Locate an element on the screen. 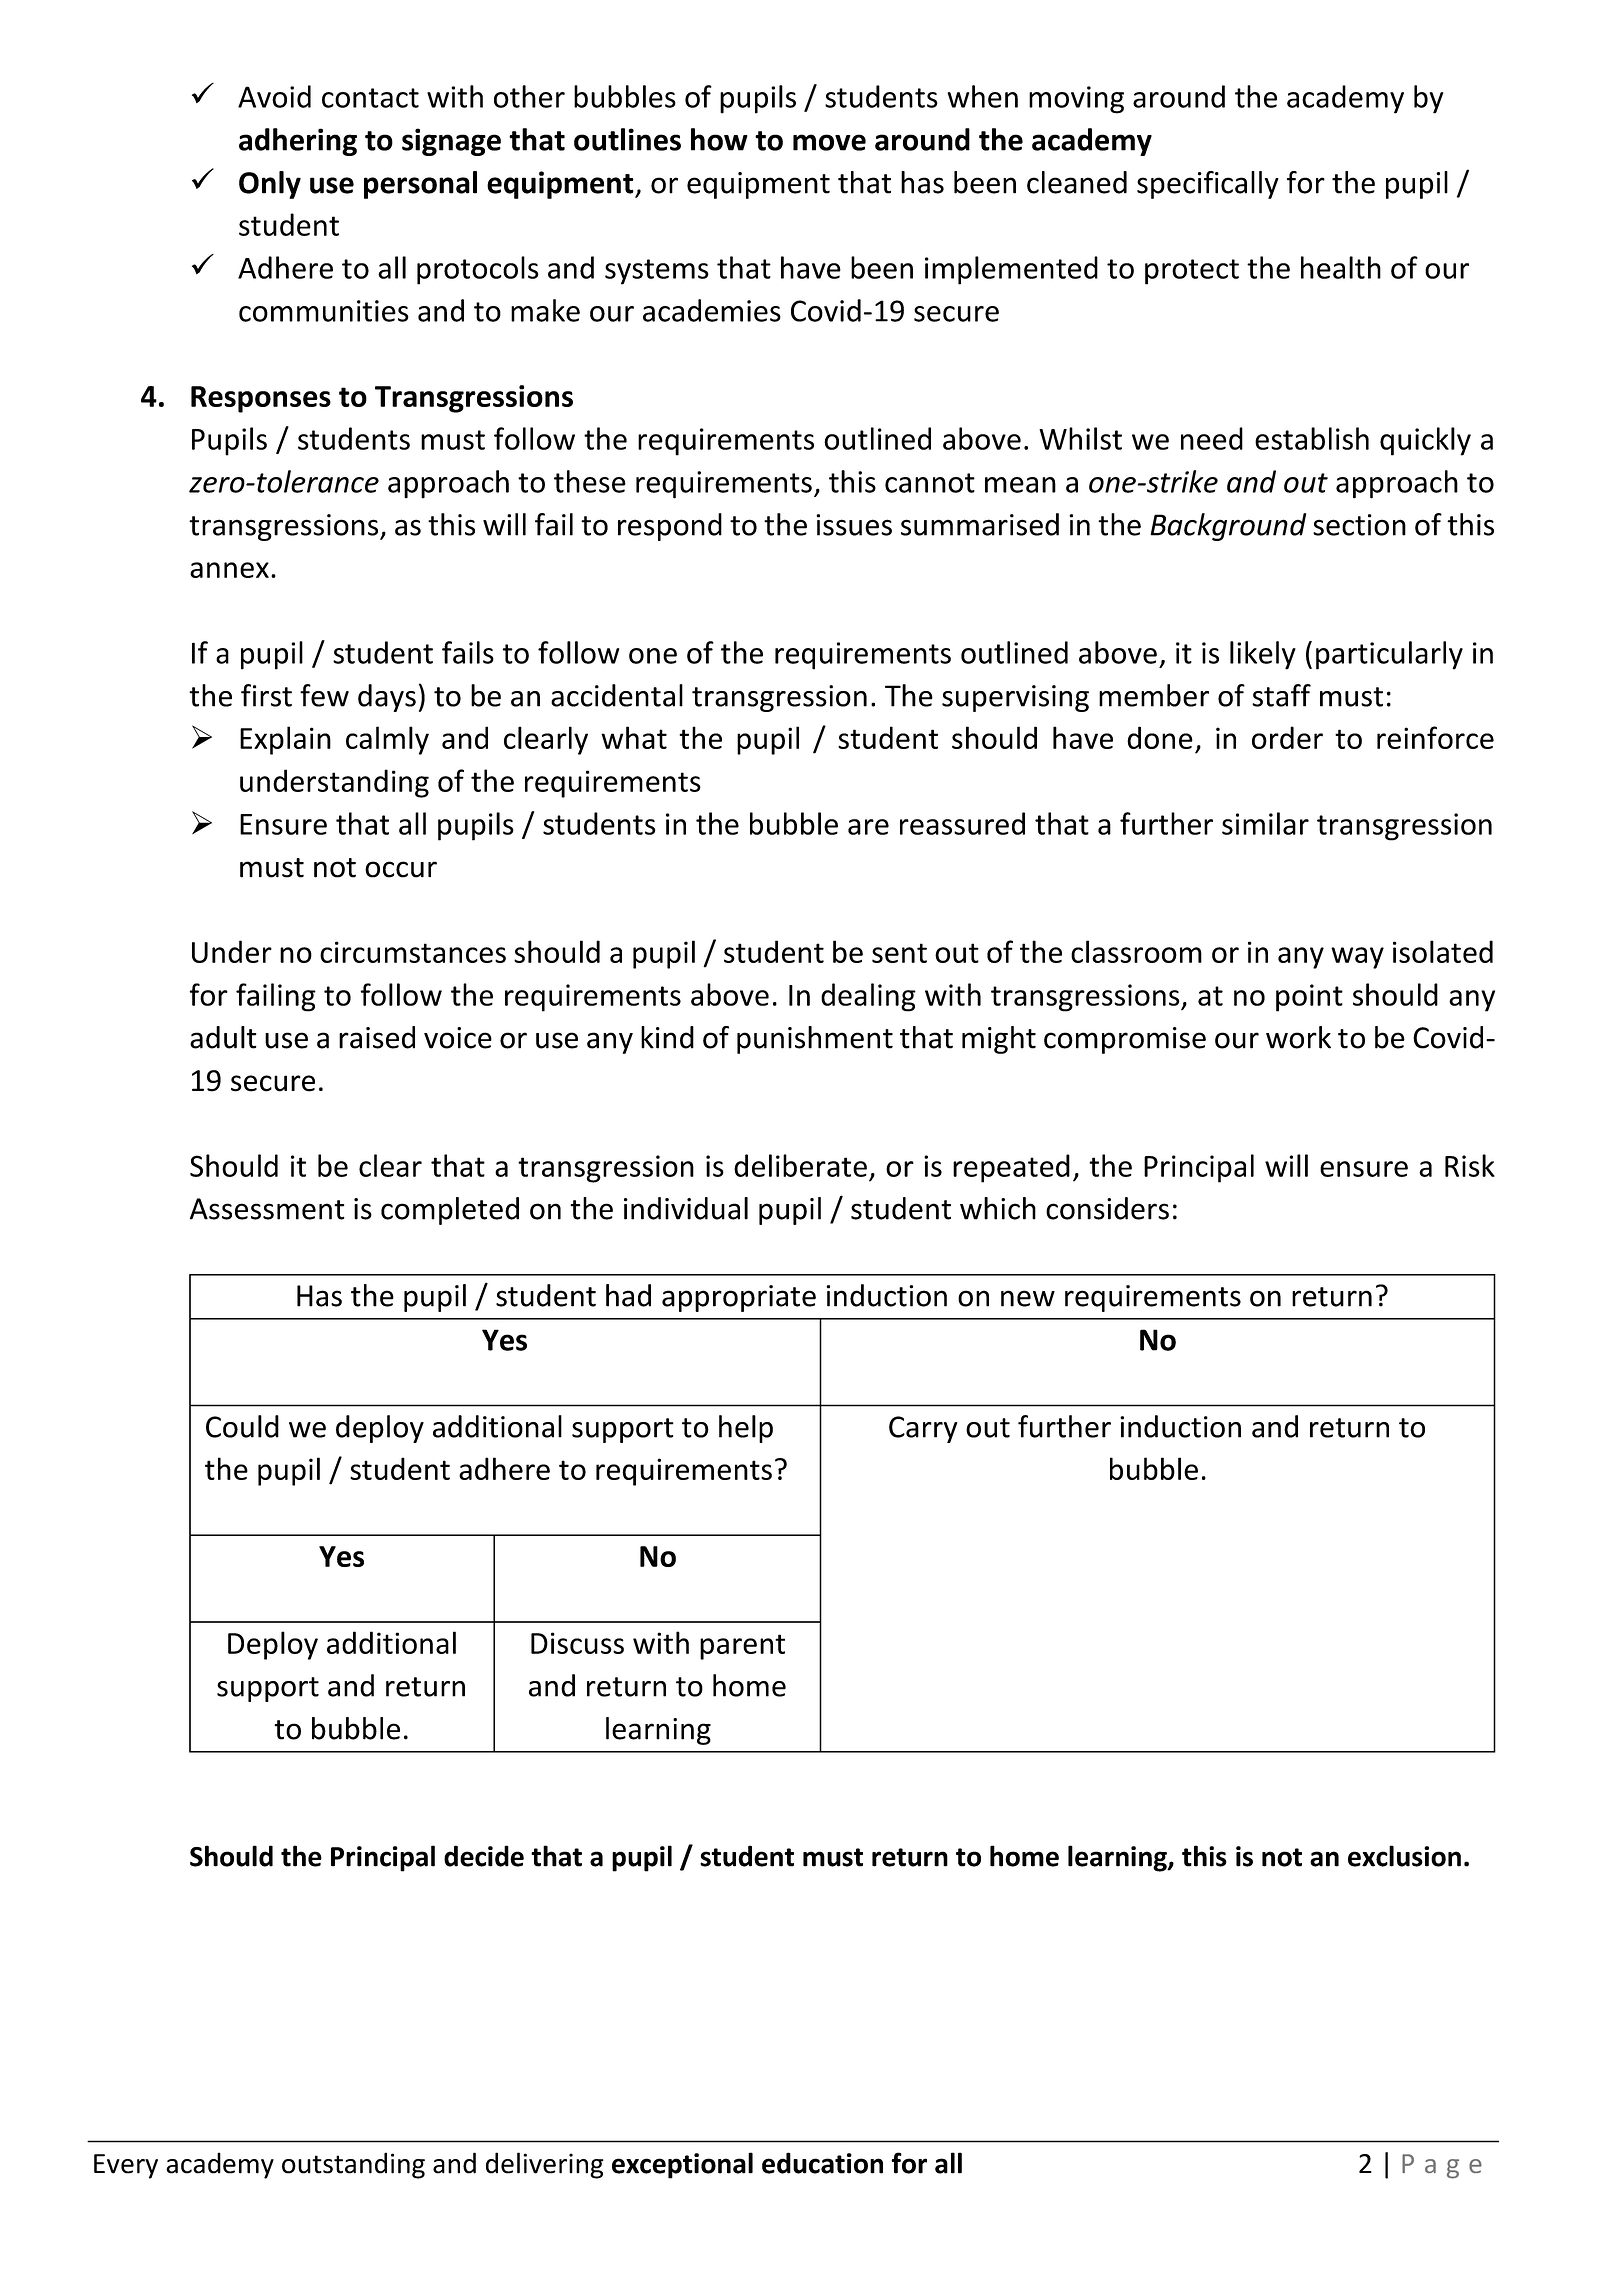 This screenshot has height=2277, width=1610. Could is located at coordinates (242, 1426).
